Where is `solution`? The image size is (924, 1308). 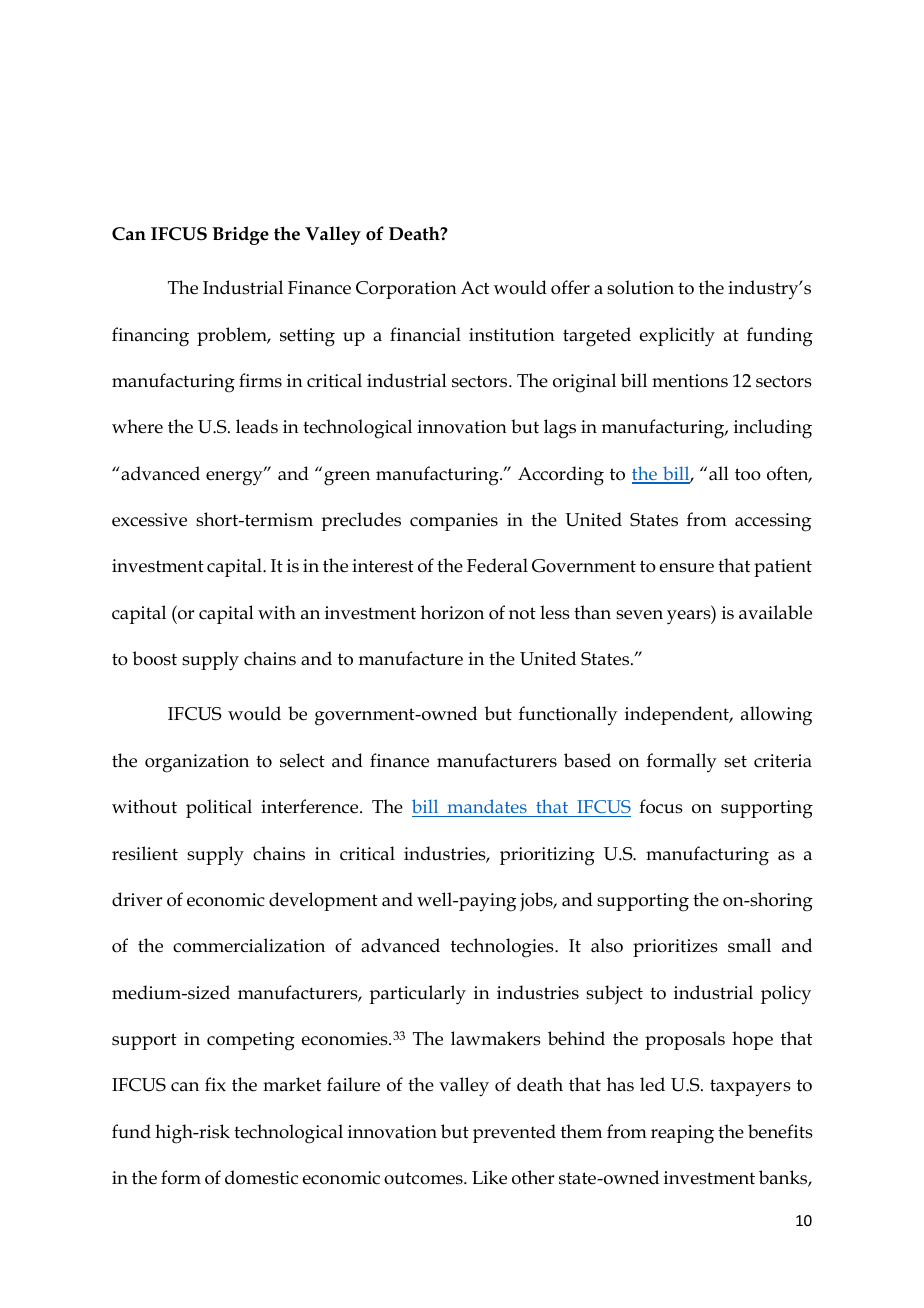
solution is located at coordinates (640, 287).
